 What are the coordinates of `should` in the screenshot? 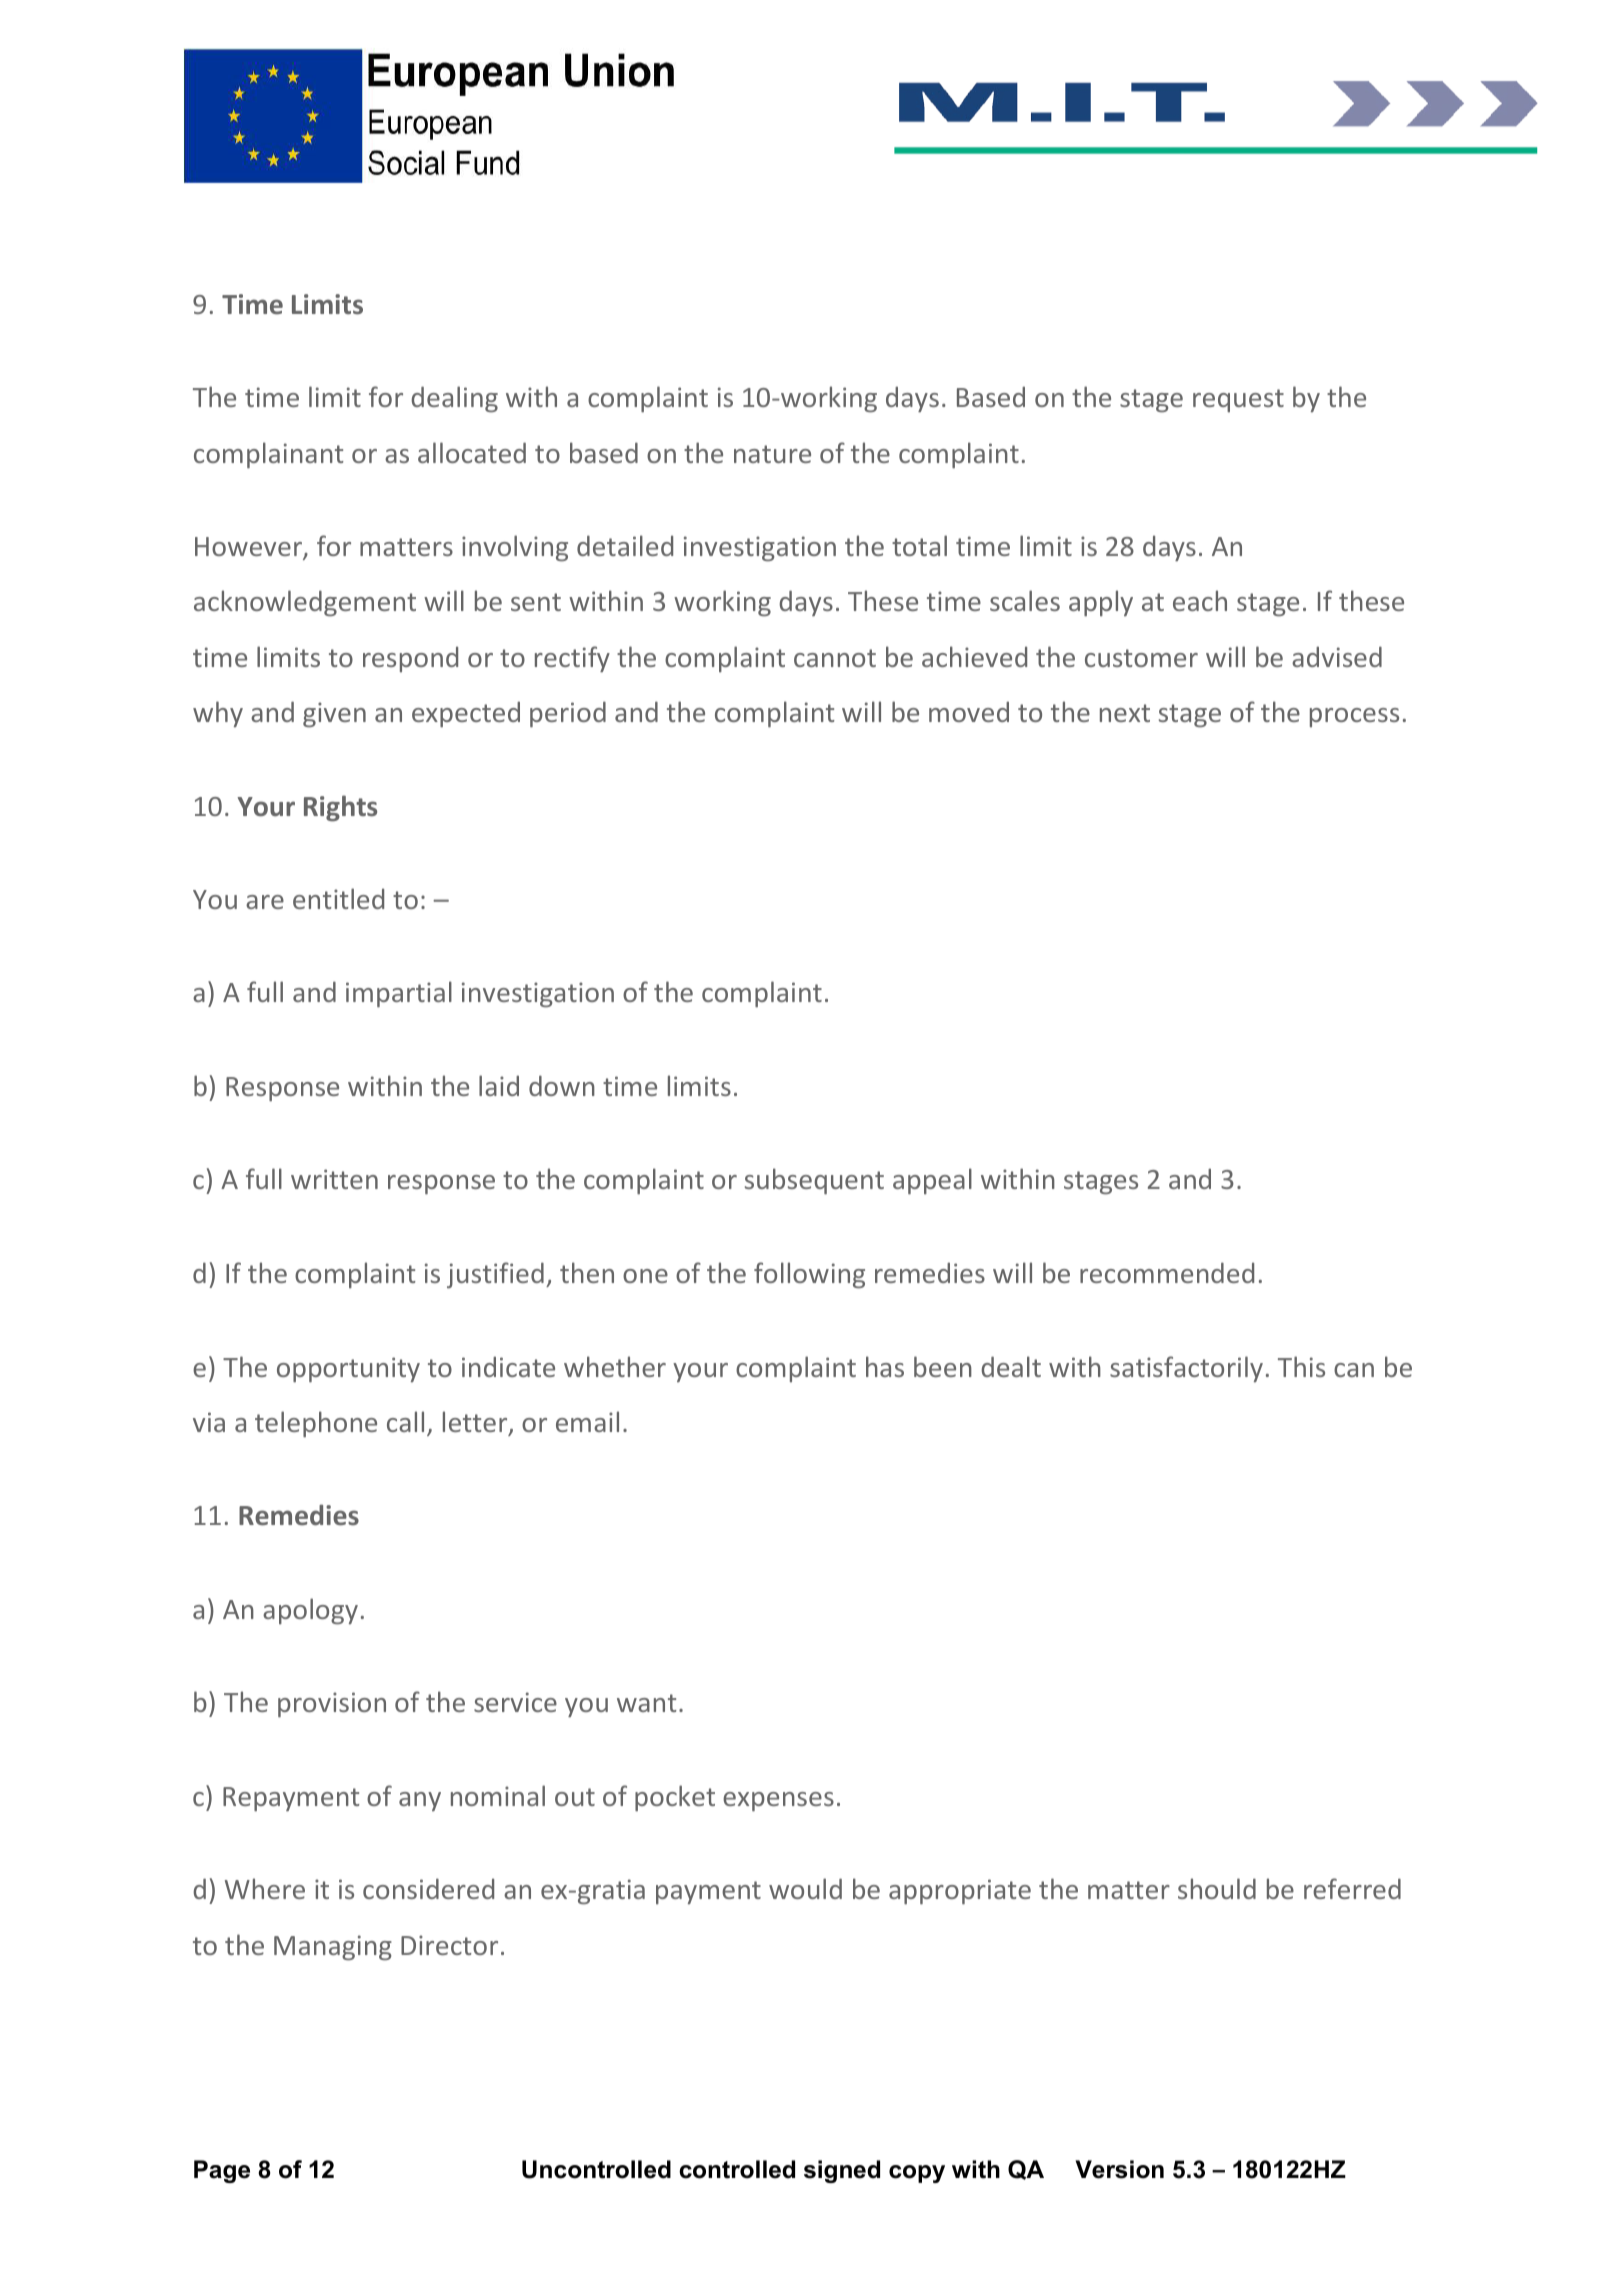 It's located at (1217, 1888).
